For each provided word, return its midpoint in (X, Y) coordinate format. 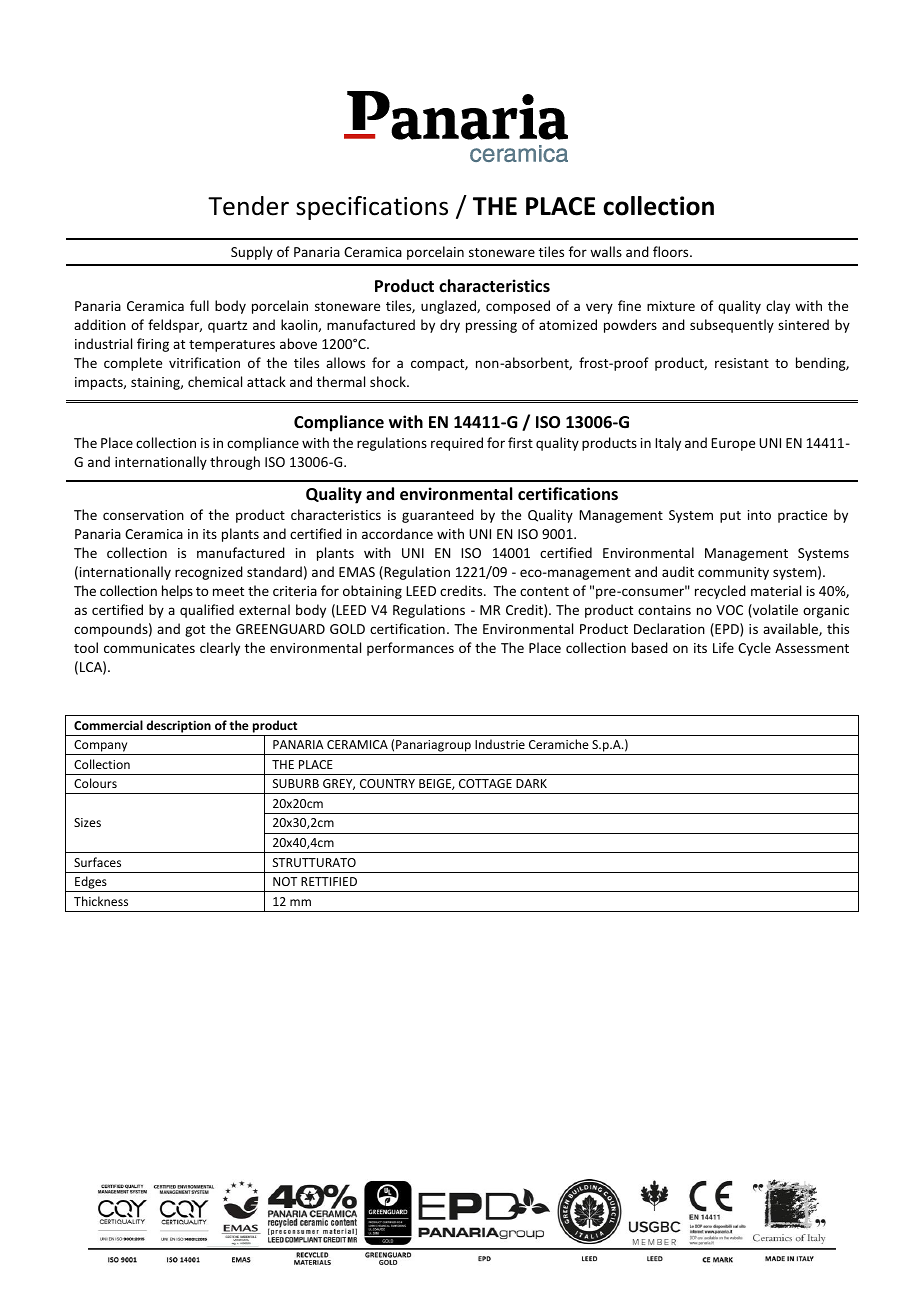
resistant (742, 363)
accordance (397, 533)
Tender (248, 206)
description (178, 726)
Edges (91, 884)
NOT (285, 881)
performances (410, 649)
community (733, 573)
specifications (372, 208)
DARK (531, 783)
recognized (209, 573)
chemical (215, 381)
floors (672, 251)
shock (389, 381)
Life (723, 647)
